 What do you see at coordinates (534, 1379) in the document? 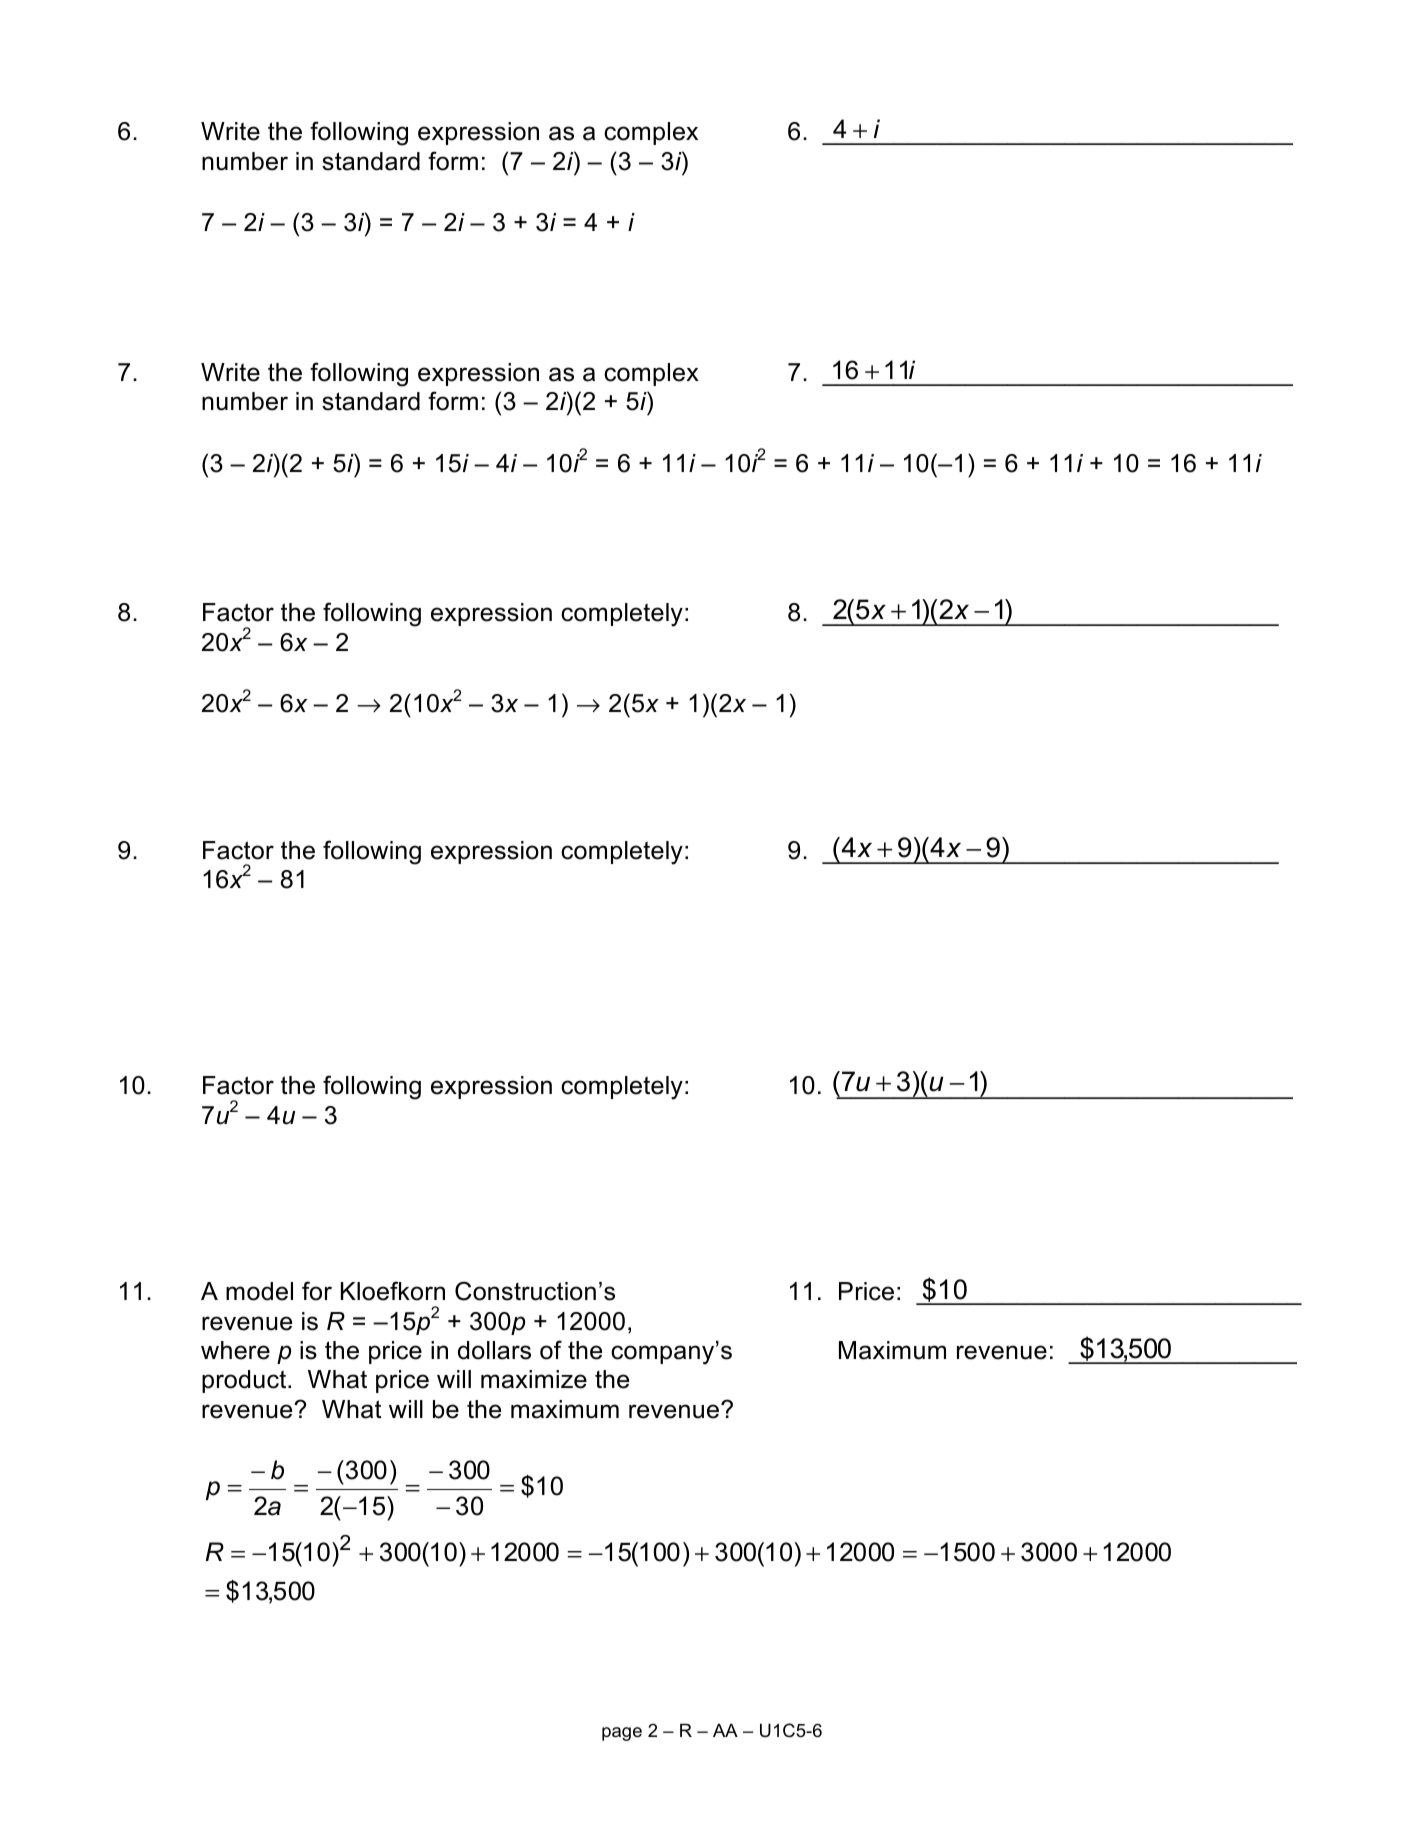
I see `maximize` at bounding box center [534, 1379].
